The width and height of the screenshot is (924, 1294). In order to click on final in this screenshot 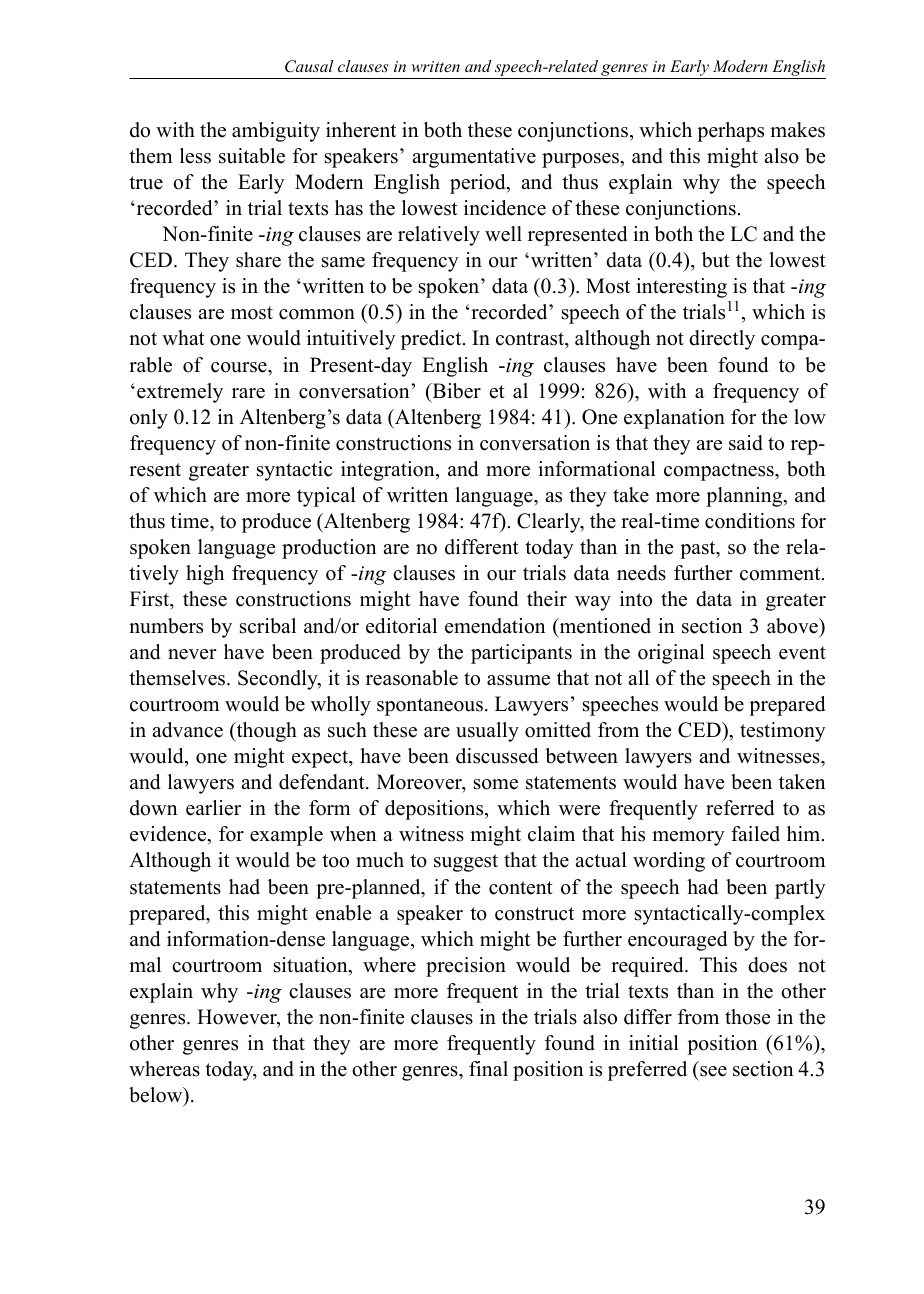, I will do `click(488, 1068)`.
